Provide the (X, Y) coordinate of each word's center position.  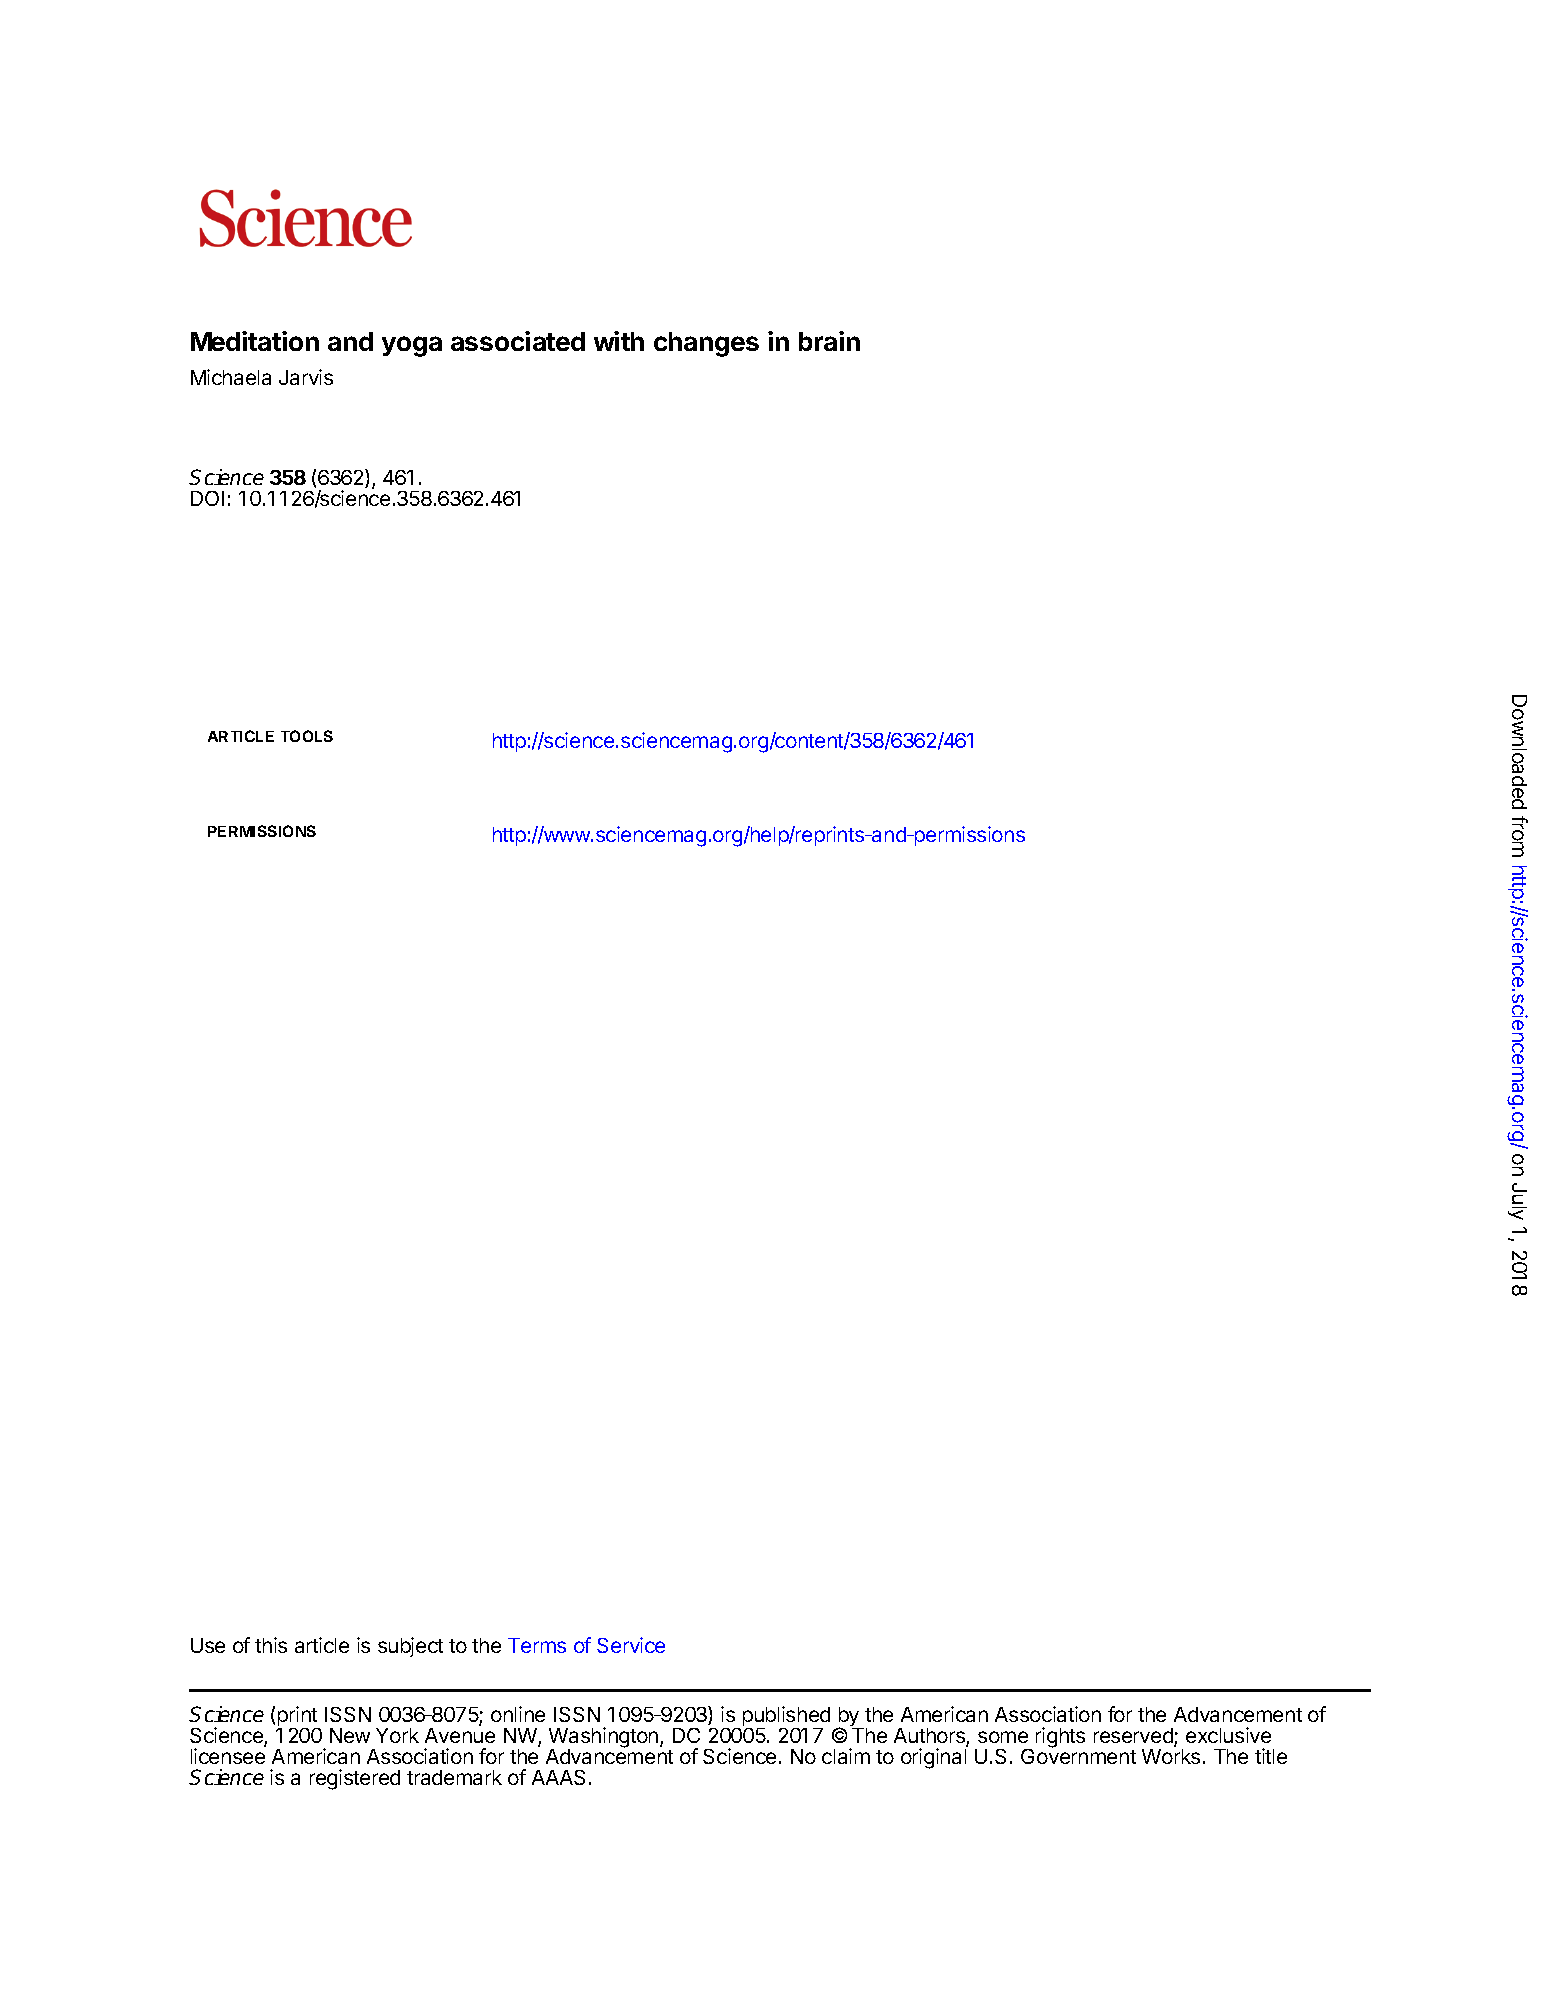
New (350, 1735)
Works (1171, 1756)
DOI (207, 498)
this (271, 1645)
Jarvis (306, 377)
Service (631, 1645)
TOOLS (307, 736)
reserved (1134, 1737)
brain (829, 341)
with (619, 341)
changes (706, 344)
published (786, 1717)
